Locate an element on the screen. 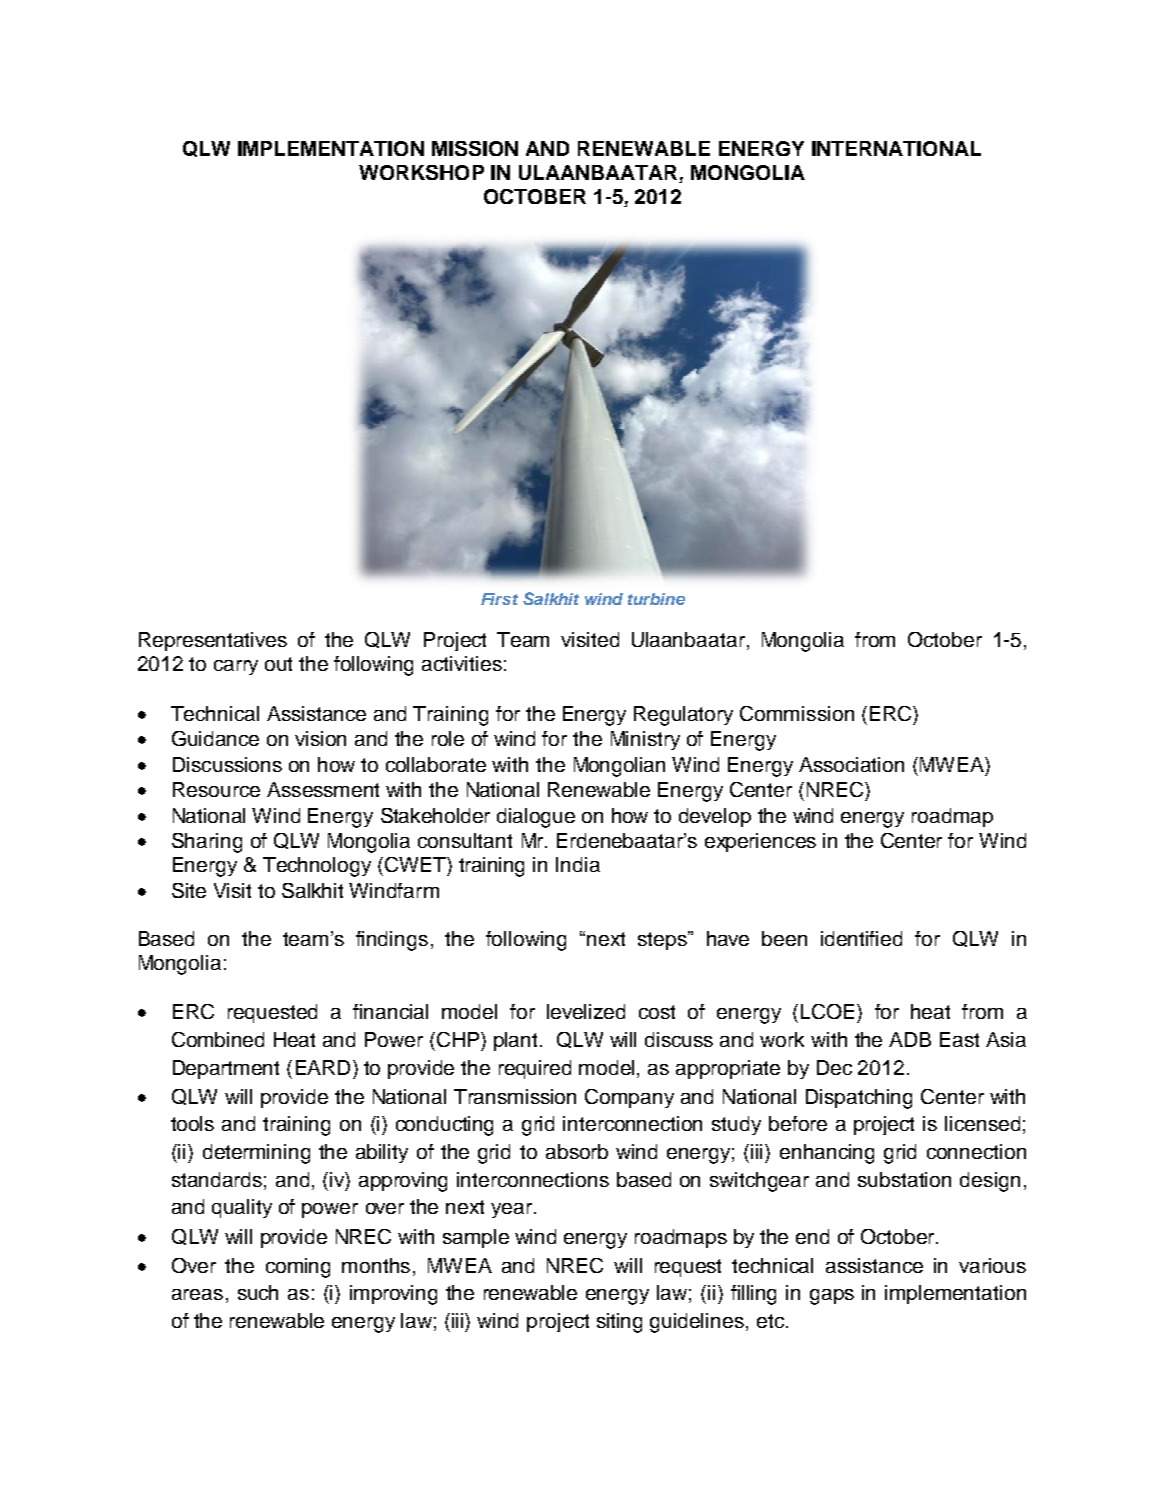  Department is located at coordinates (226, 1069).
